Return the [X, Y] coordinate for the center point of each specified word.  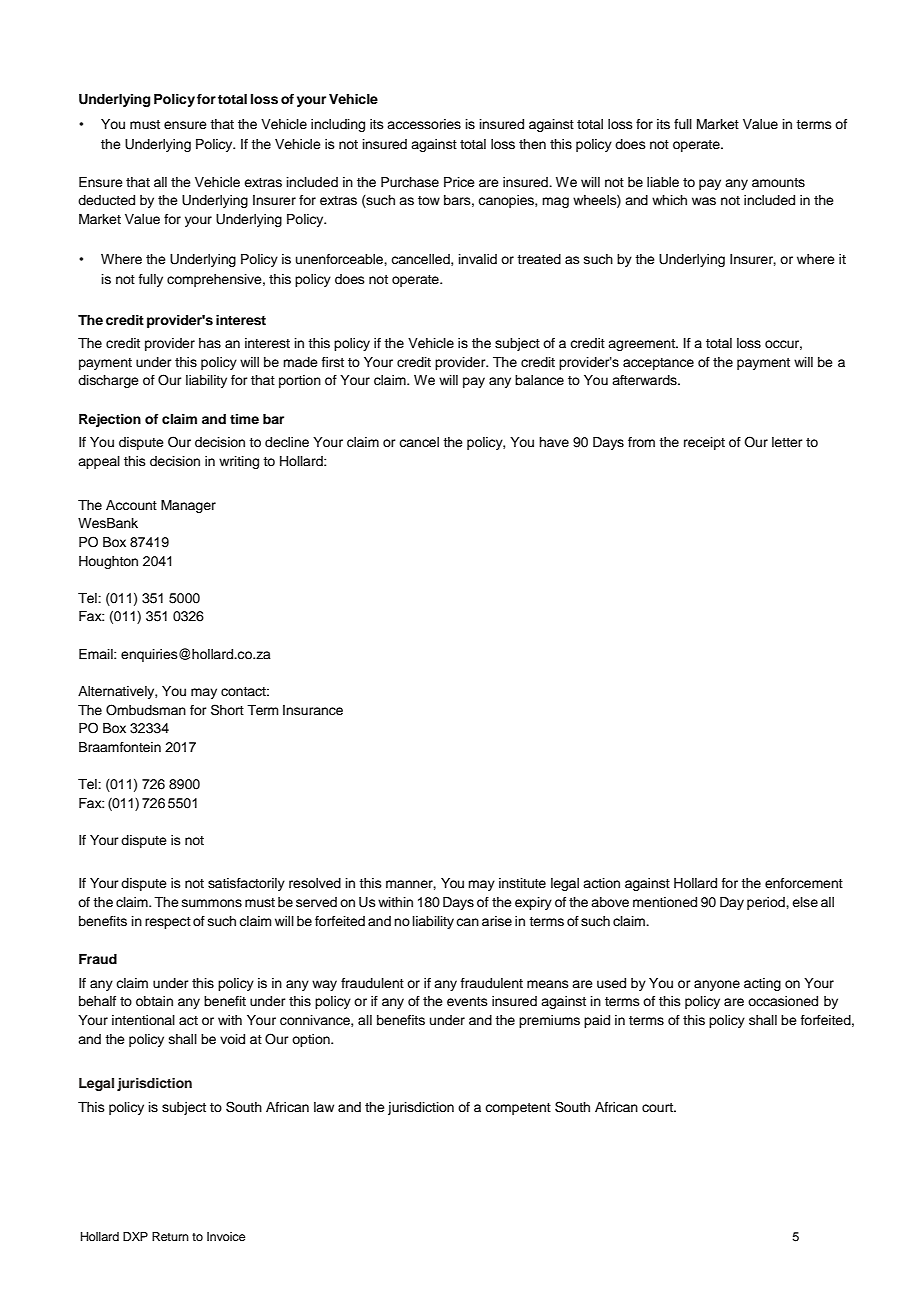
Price [459, 182]
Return [170, 1236]
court [658, 1107]
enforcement [804, 883]
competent [518, 1109]
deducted [106, 200]
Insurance [313, 710]
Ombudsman [146, 710]
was [704, 201]
